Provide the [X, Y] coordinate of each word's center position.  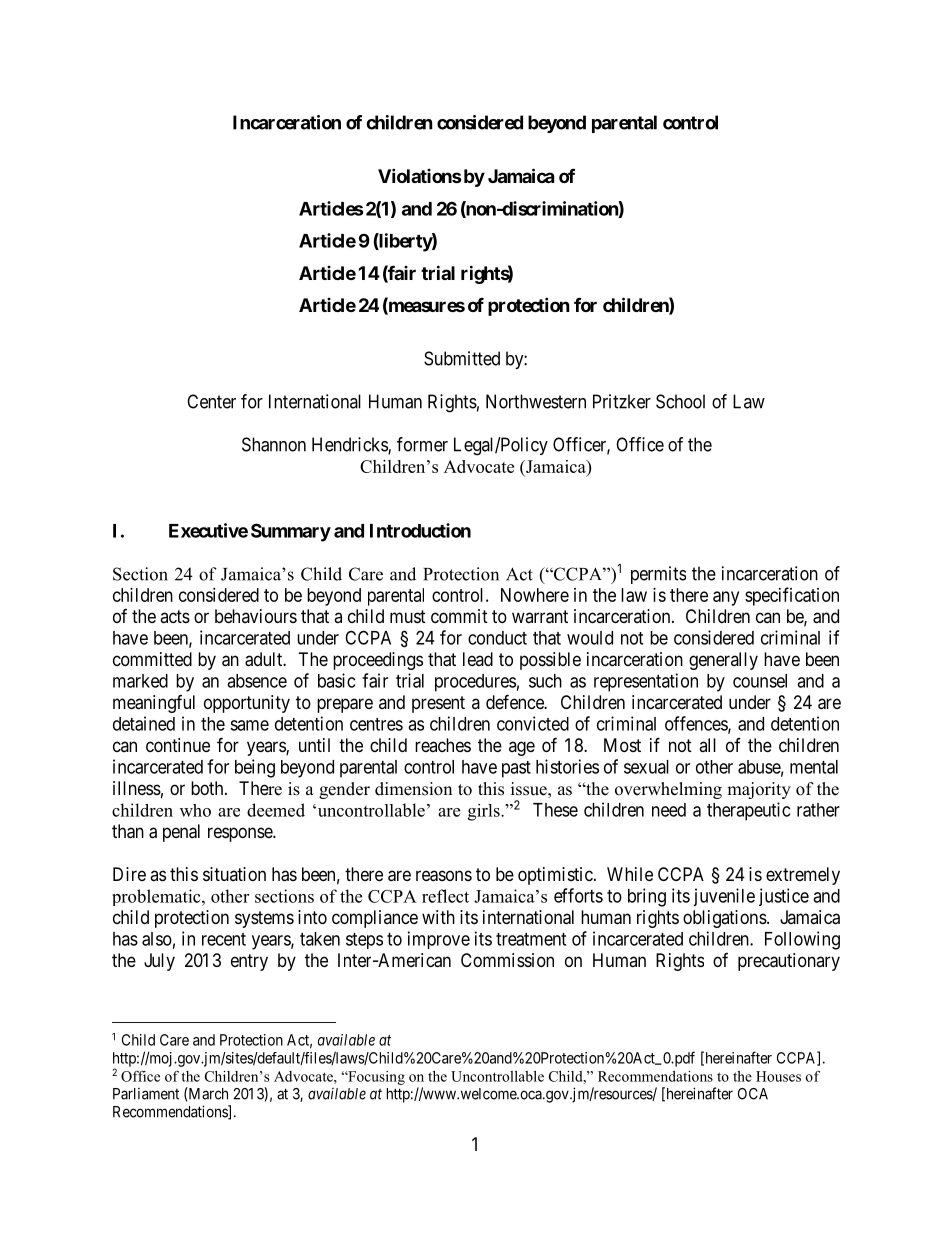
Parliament [146, 1094]
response [241, 834]
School [680, 401]
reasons [444, 876]
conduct [497, 638]
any [726, 598]
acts [175, 616]
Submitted [462, 358]
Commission [507, 960]
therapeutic [748, 811]
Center [211, 401]
